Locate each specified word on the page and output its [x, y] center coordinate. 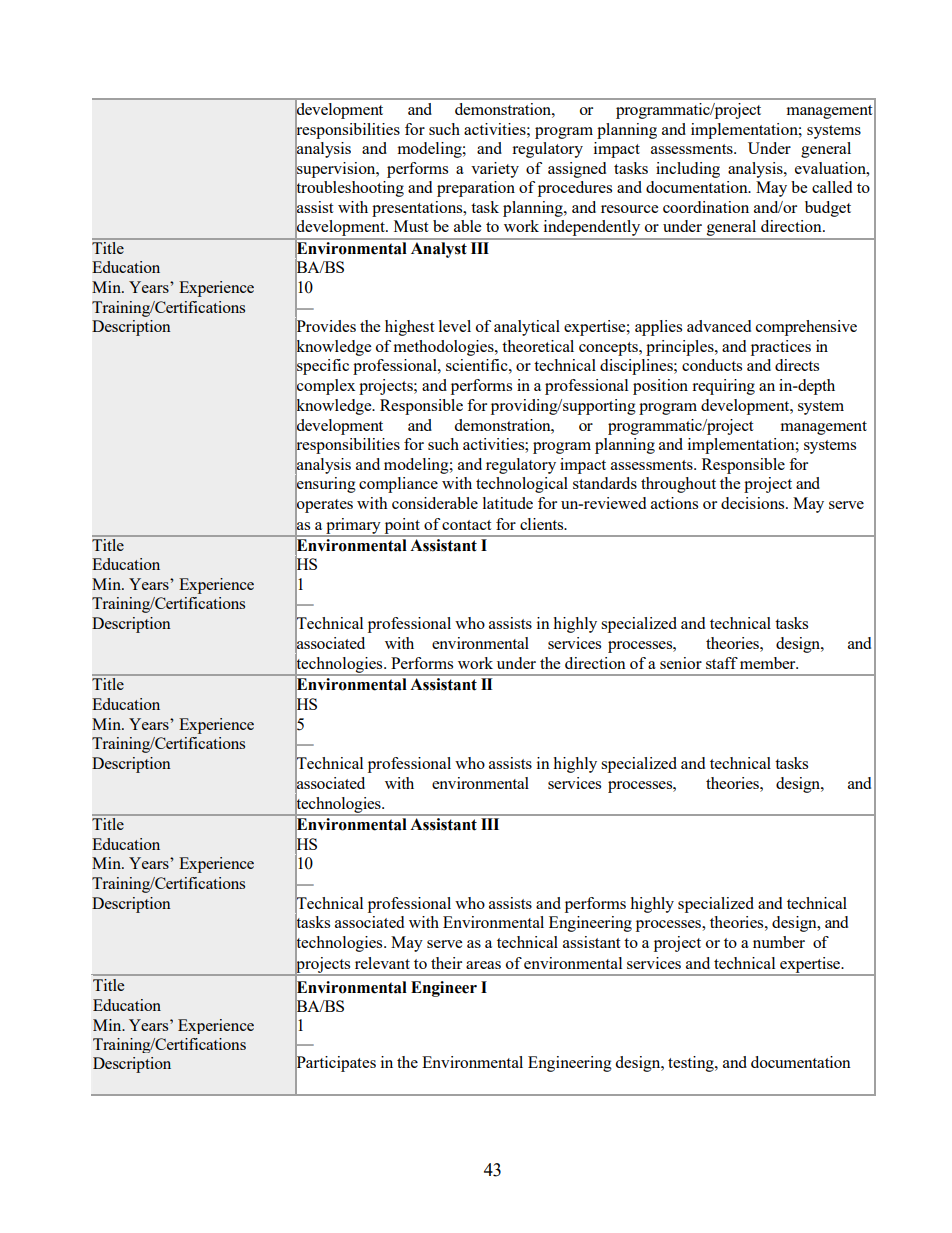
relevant [382, 963]
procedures [575, 189]
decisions [754, 503]
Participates [335, 1064]
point [402, 527]
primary [353, 527]
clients [543, 524]
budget [828, 209]
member [769, 663]
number [779, 942]
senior [681, 663]
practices [781, 348]
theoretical [538, 346]
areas [483, 965]
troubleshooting [349, 189]
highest [409, 328]
